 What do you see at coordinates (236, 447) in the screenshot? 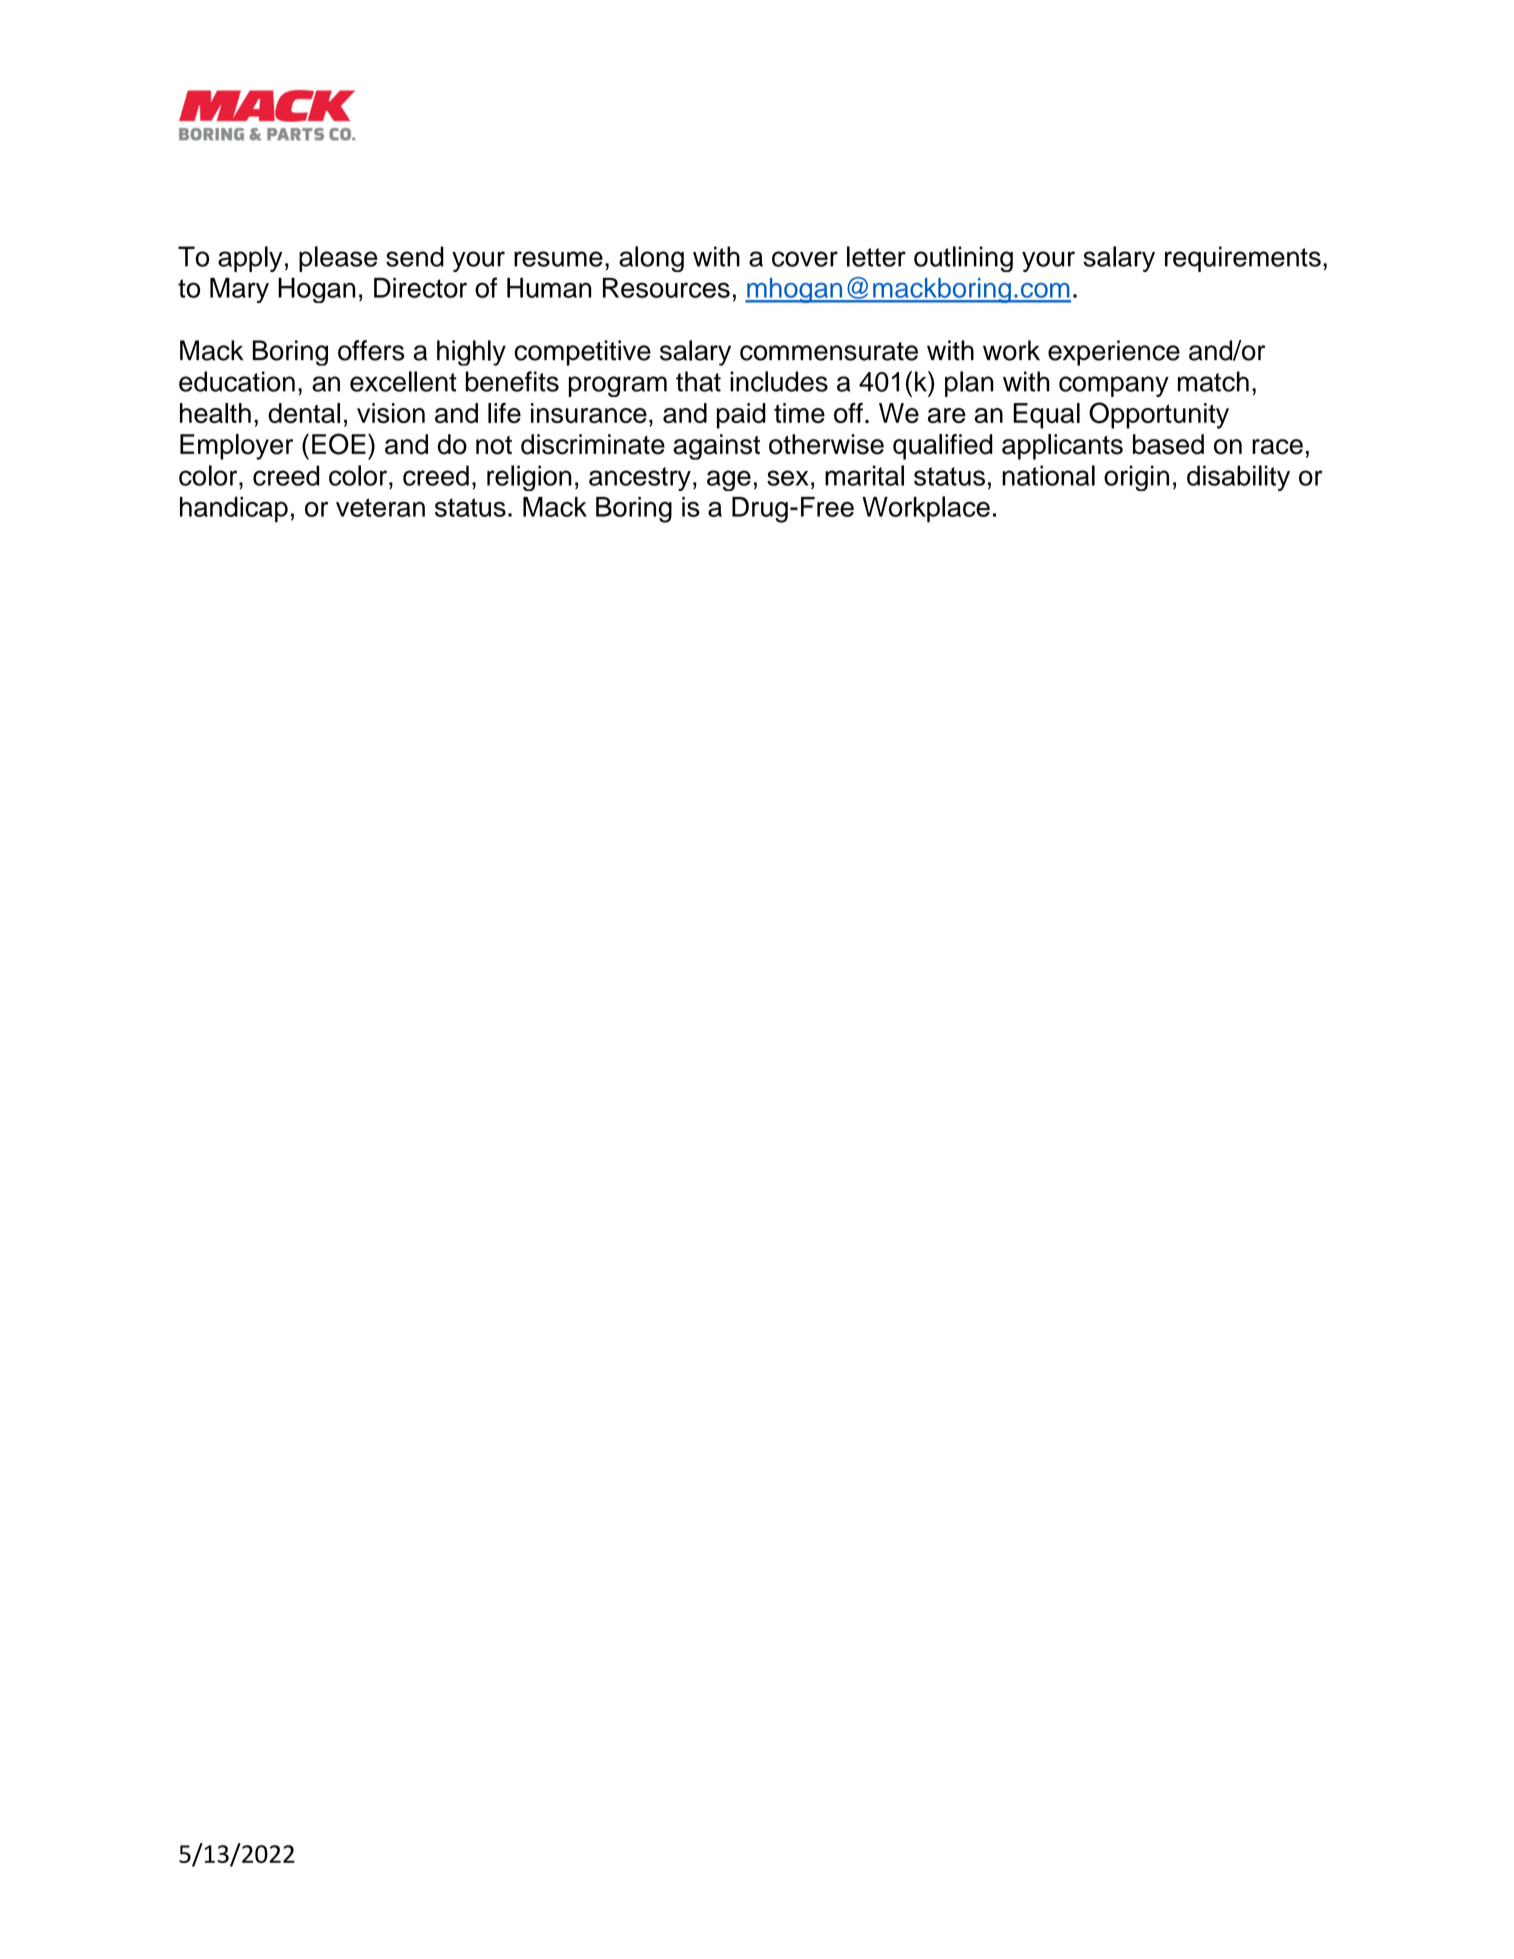
I see `Employer` at bounding box center [236, 447].
